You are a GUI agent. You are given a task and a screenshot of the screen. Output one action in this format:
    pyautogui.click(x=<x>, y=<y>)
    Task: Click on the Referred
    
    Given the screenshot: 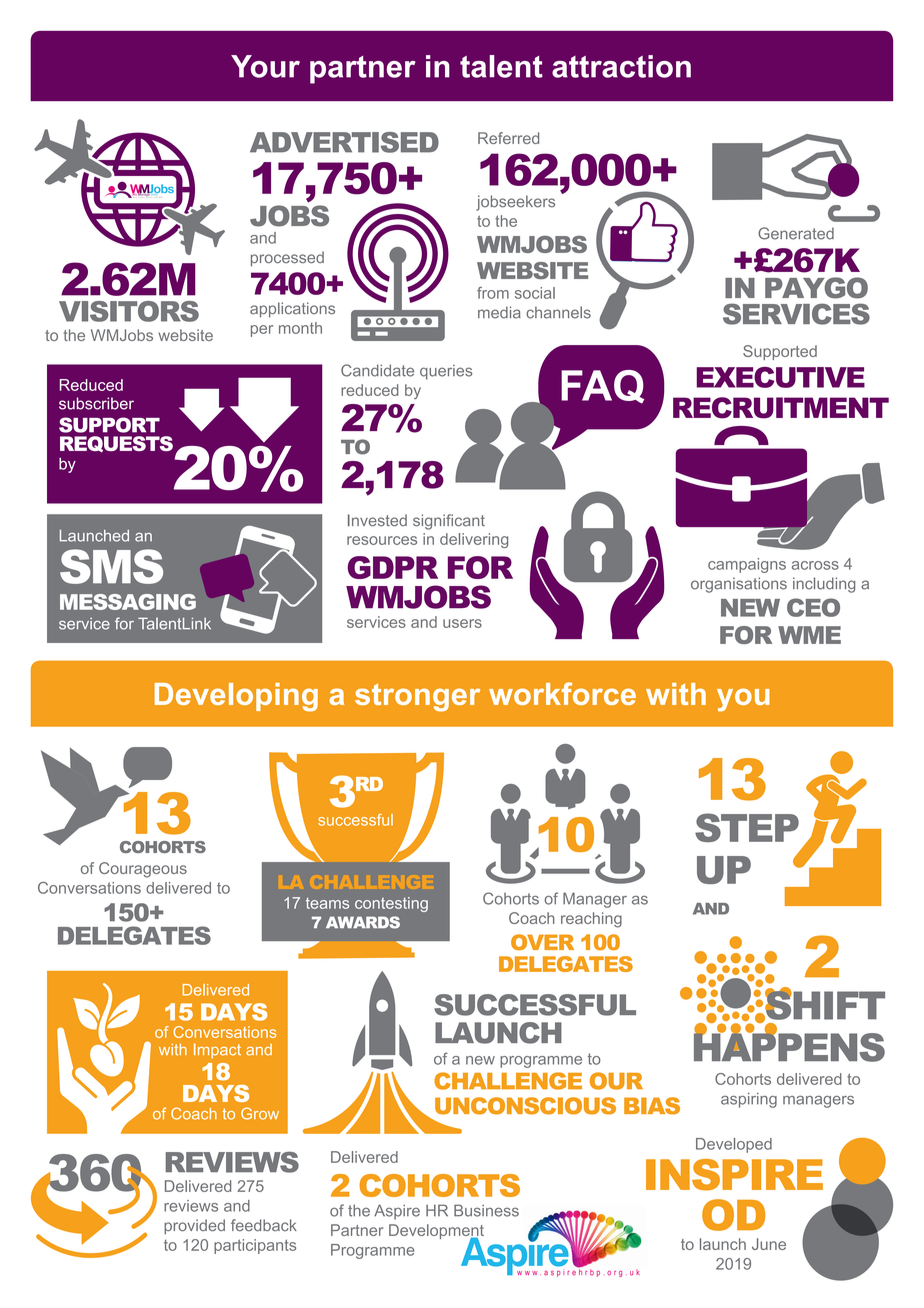 What is the action you would take?
    pyautogui.click(x=508, y=138)
